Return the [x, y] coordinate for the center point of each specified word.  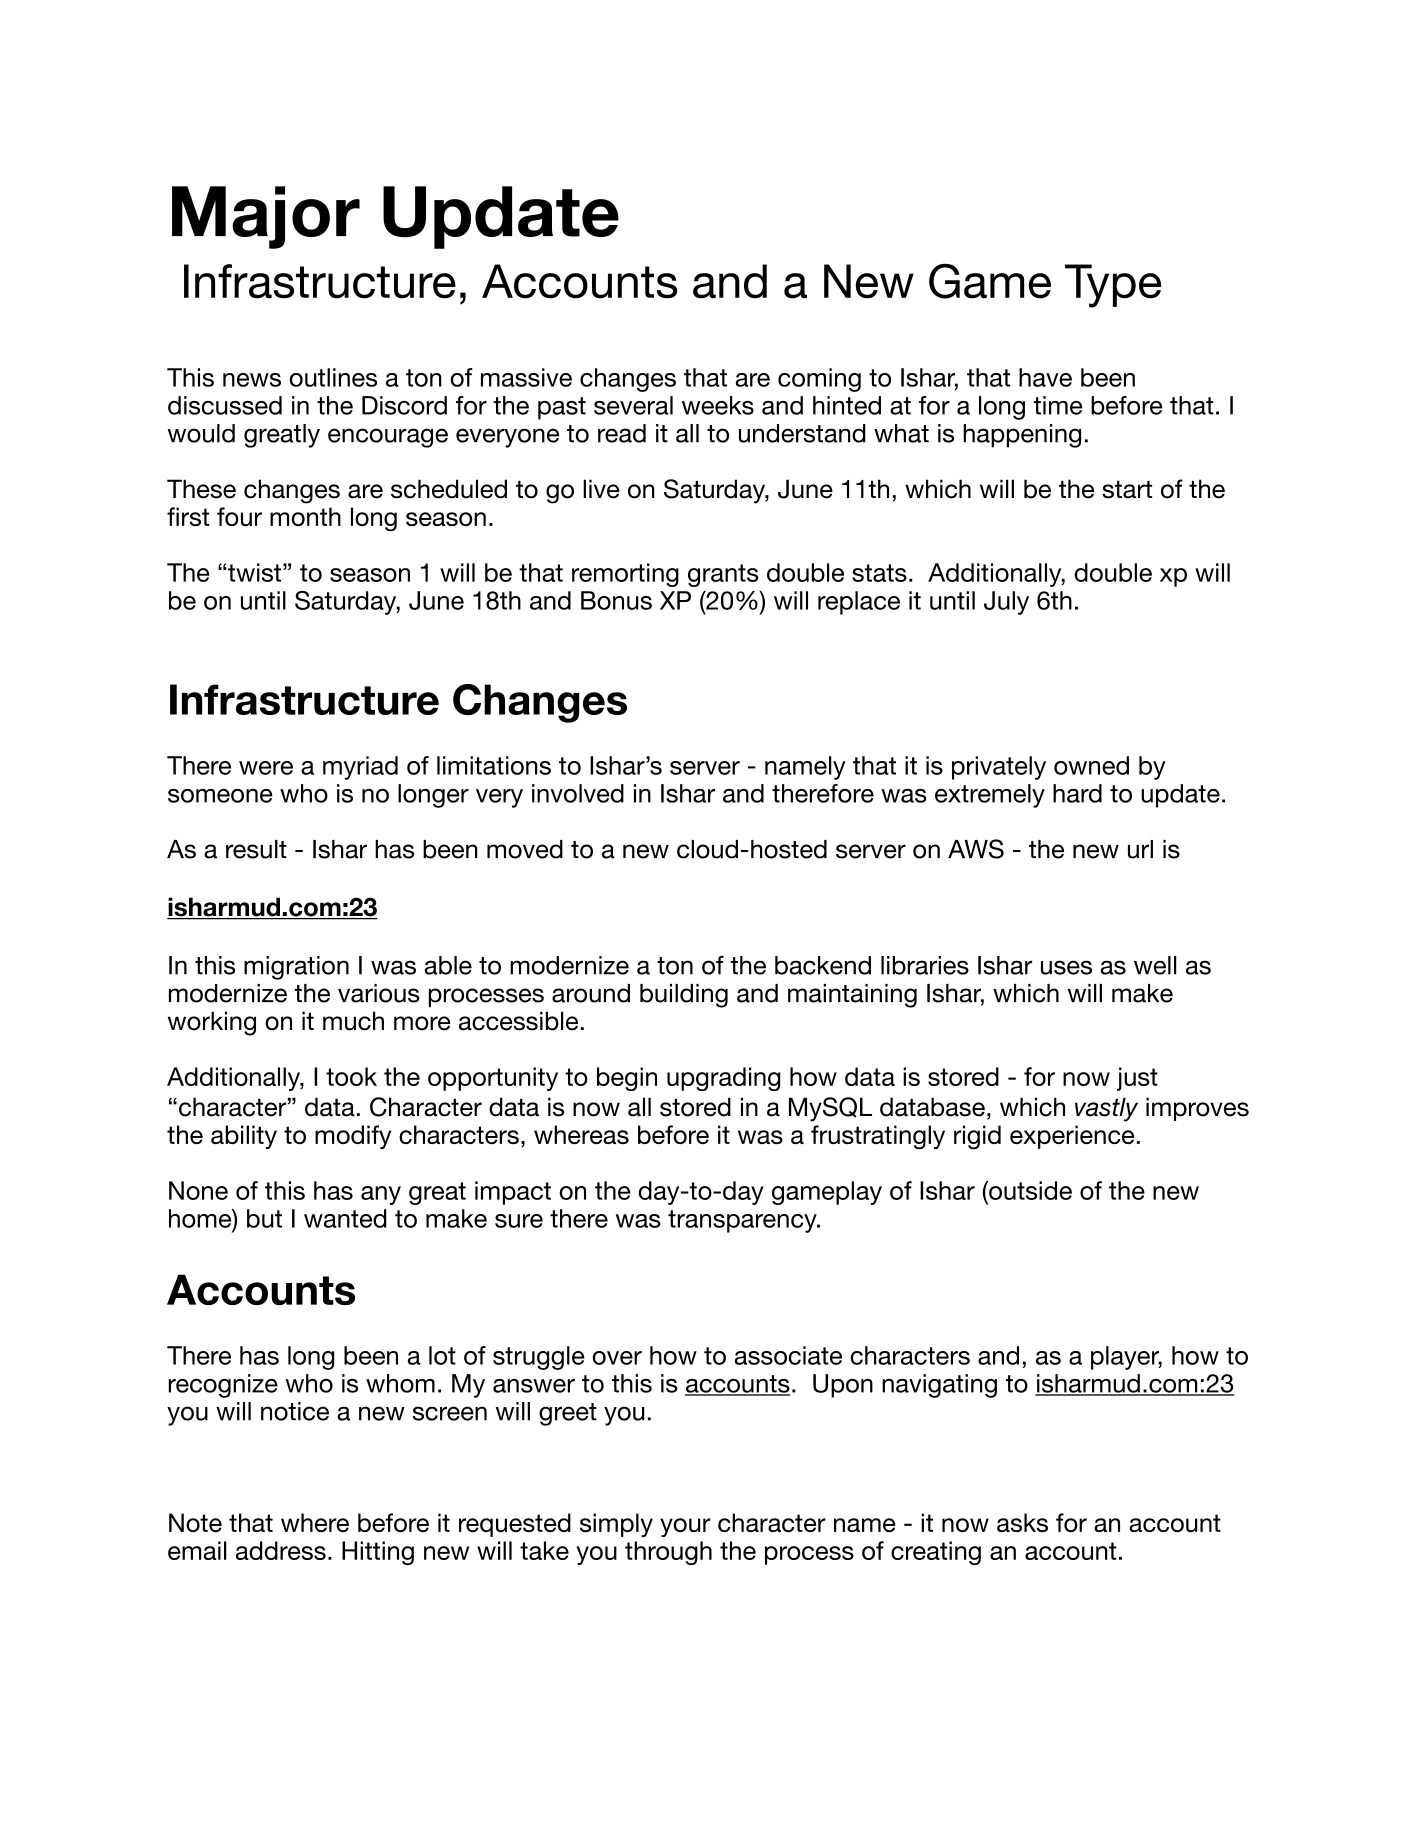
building [684, 996]
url [1140, 849]
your [685, 1527]
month [305, 516]
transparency [743, 1221]
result [256, 849]
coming [819, 380]
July [1006, 603]
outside [1029, 1190]
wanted [345, 1218]
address [281, 1550]
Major [266, 217]
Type [1113, 286]
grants [723, 575]
